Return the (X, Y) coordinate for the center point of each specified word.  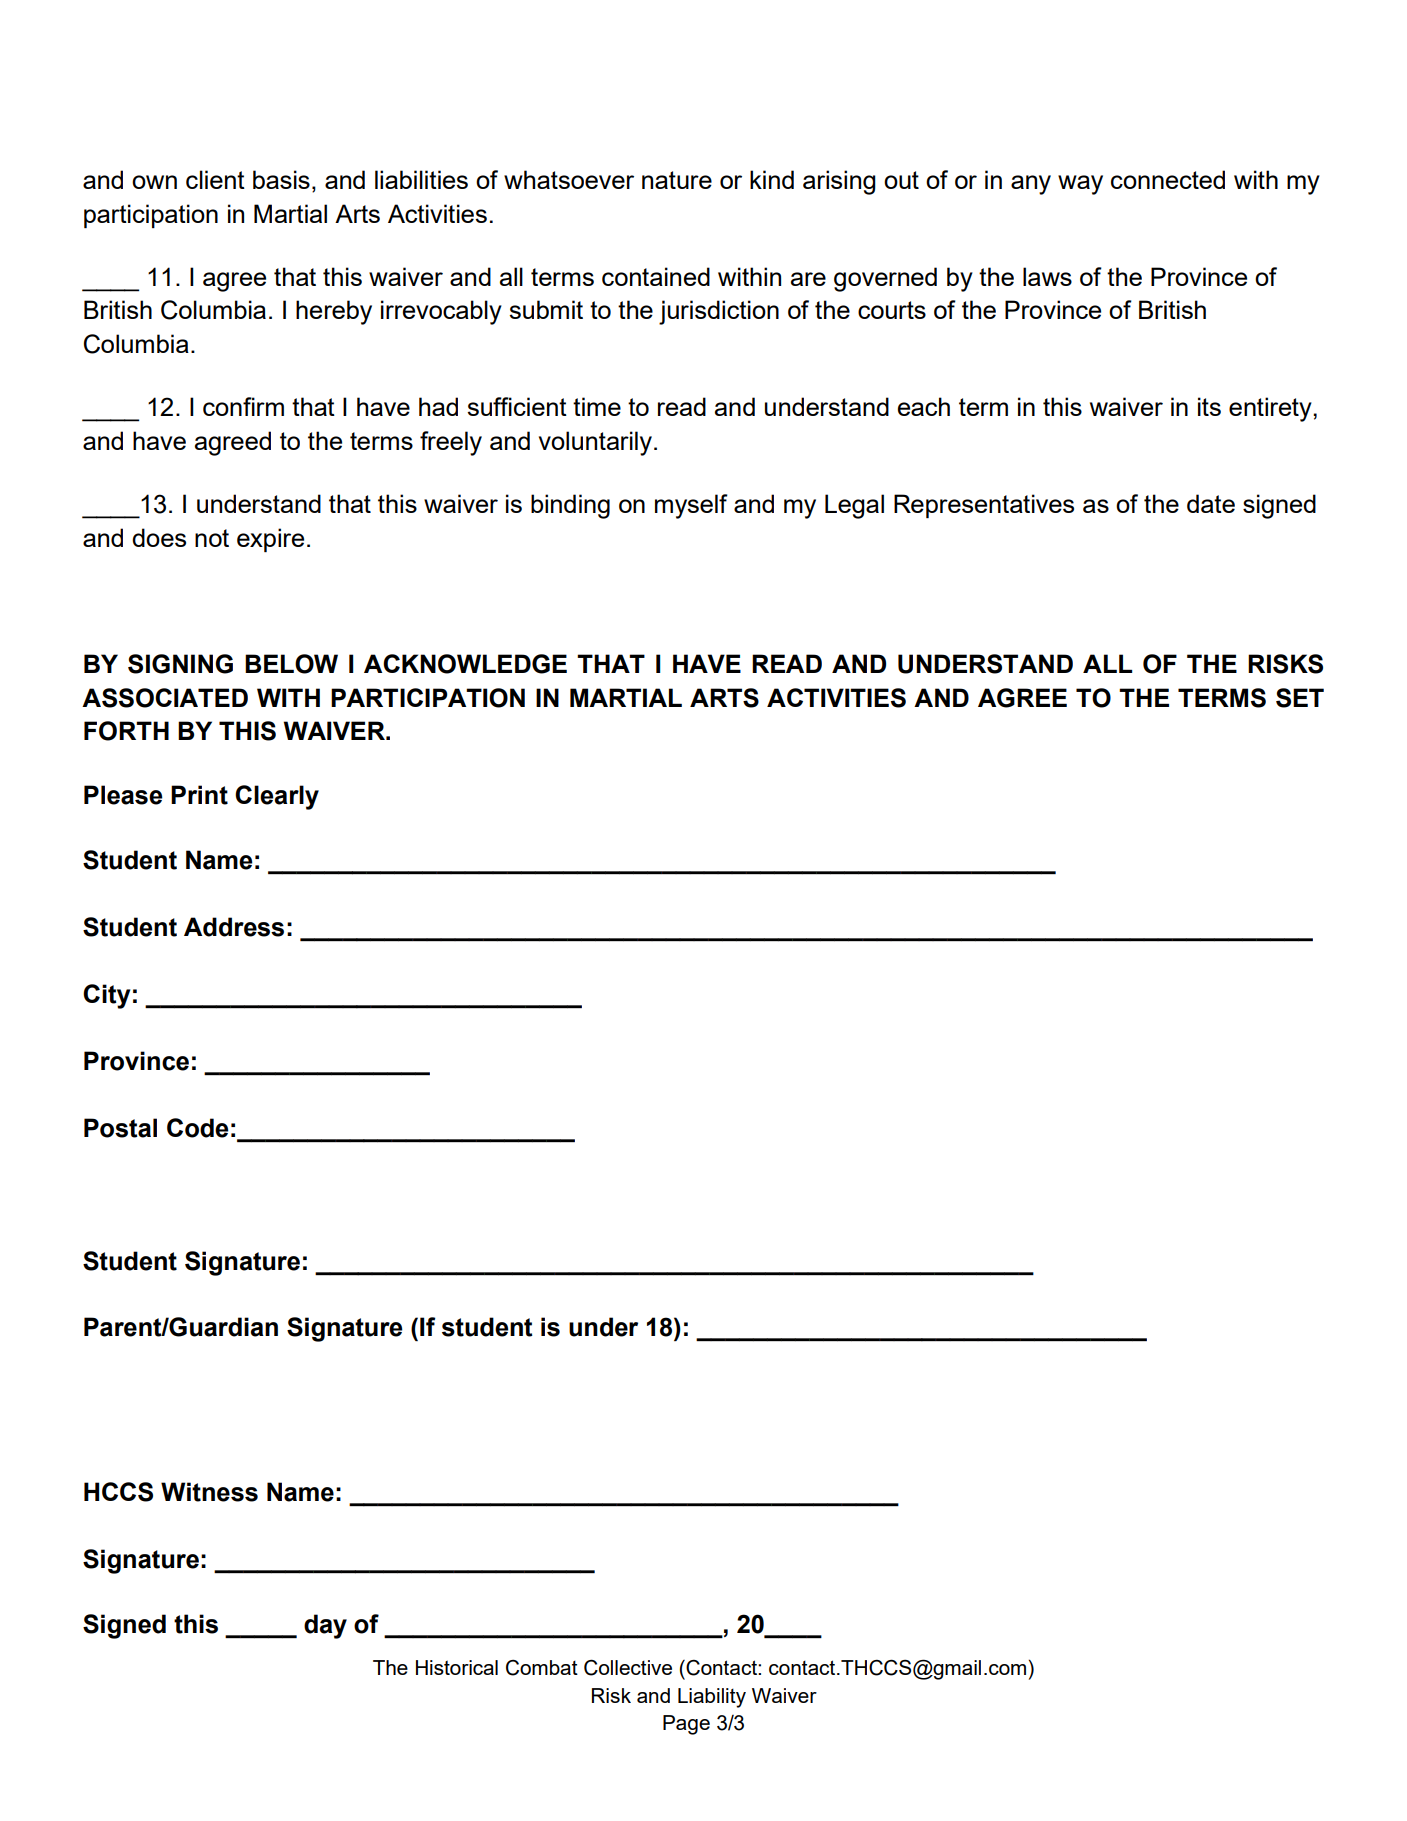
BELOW (291, 664)
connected (1168, 179)
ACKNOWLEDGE (465, 664)
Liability (712, 1698)
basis (281, 179)
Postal (120, 1128)
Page (686, 1725)
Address (234, 927)
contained (656, 276)
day (325, 1626)
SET (1300, 698)
